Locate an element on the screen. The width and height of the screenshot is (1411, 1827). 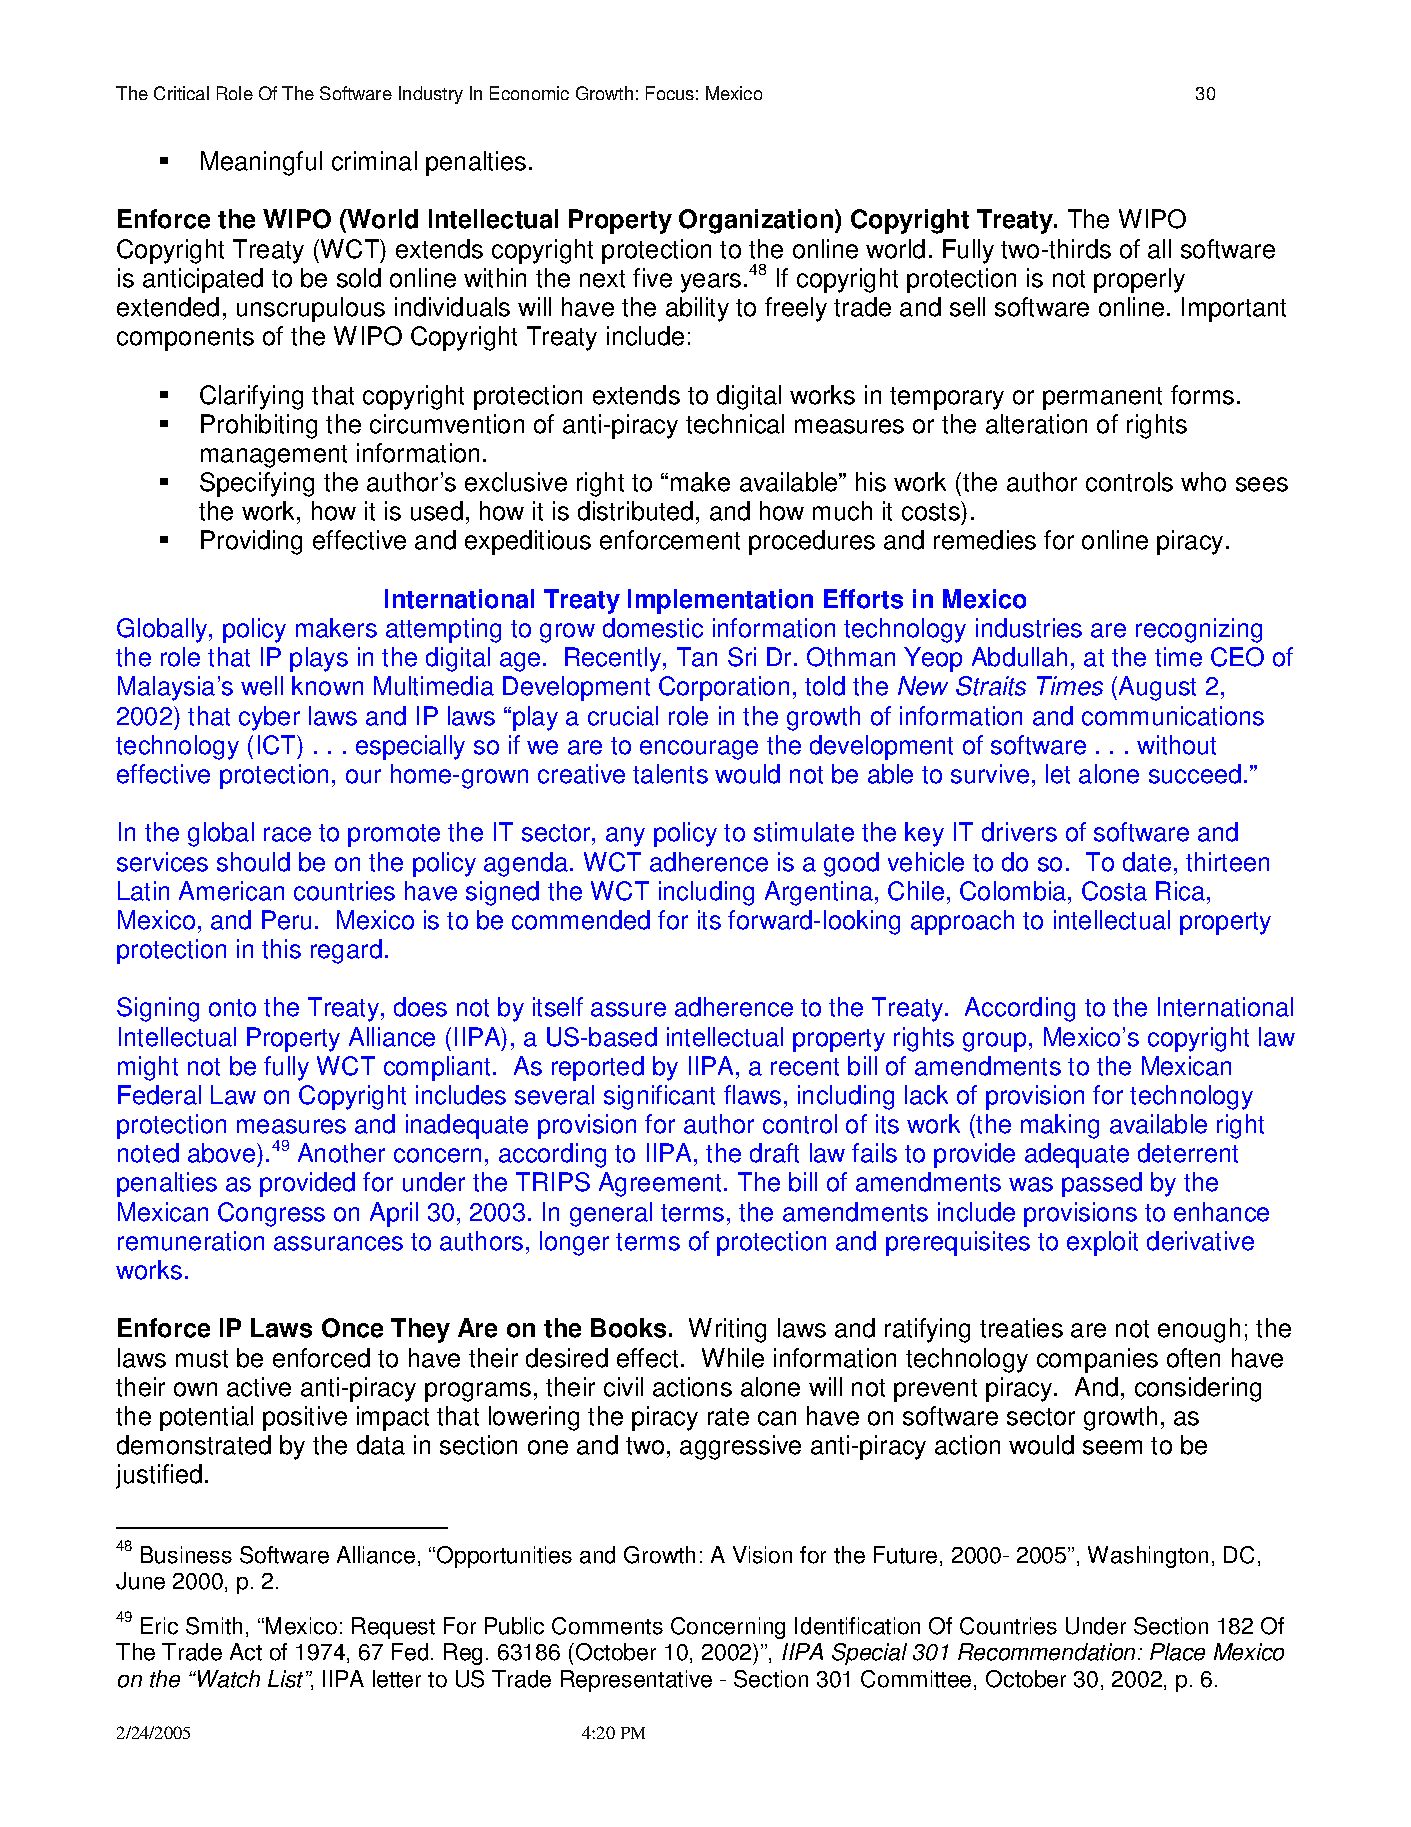
Meaningful is located at coordinates (261, 163).
